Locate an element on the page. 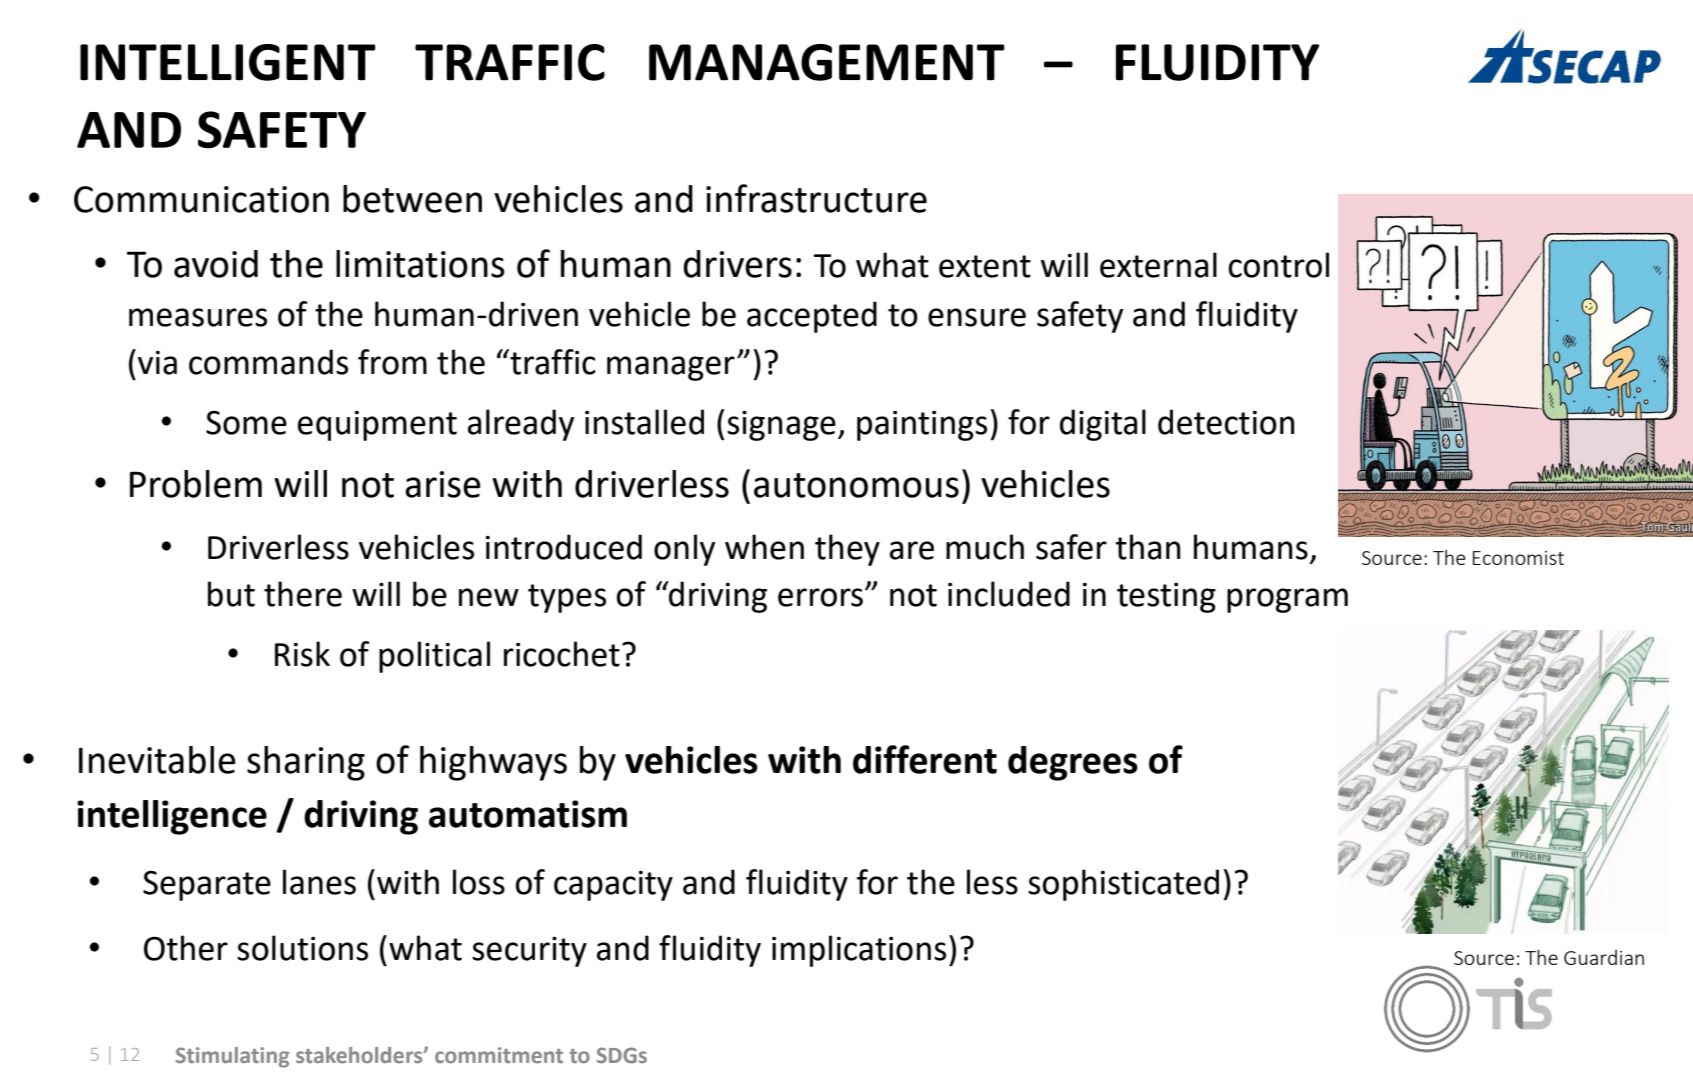 The height and width of the document is (1083, 1693). there is located at coordinates (303, 594).
